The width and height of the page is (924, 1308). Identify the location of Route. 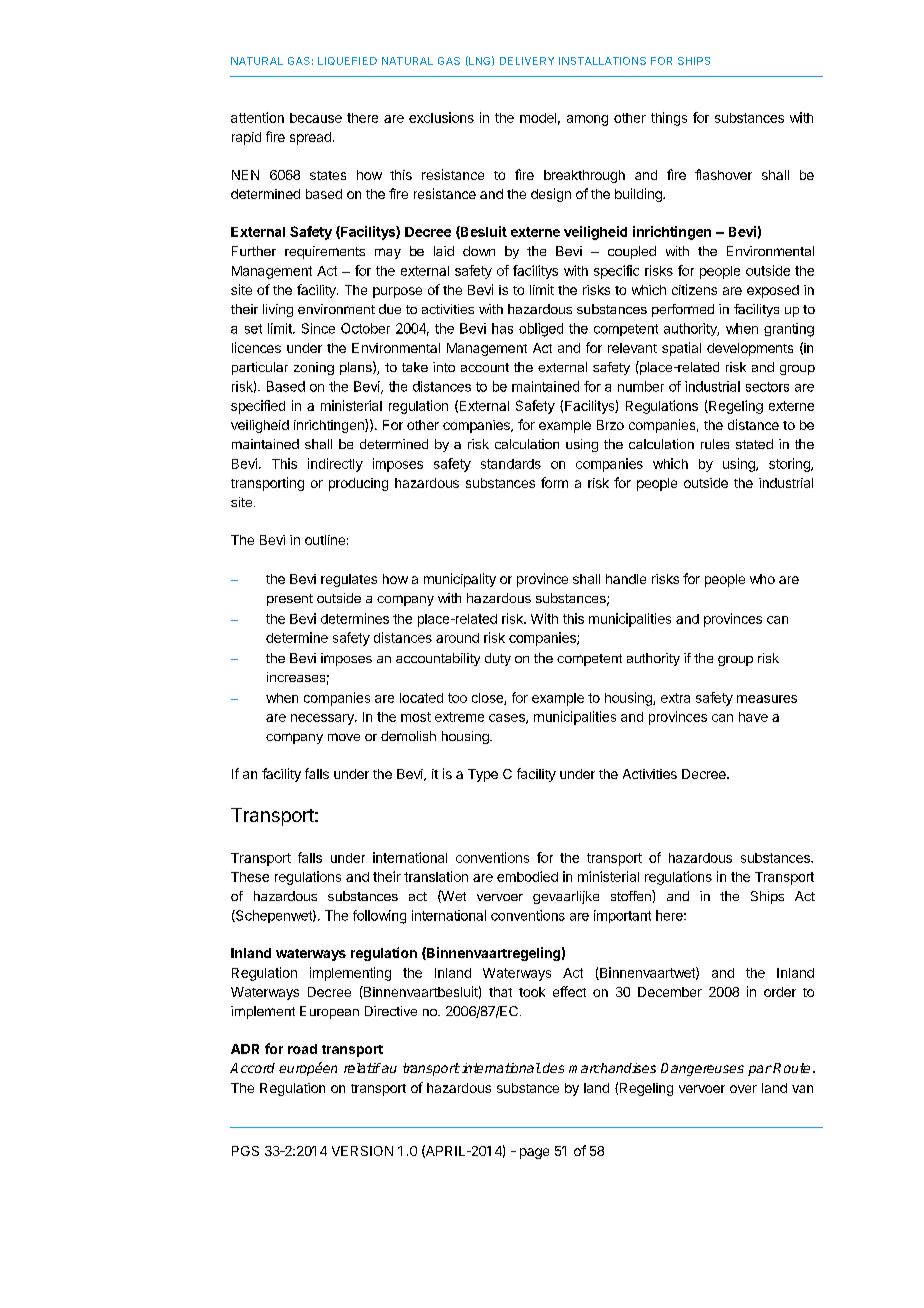
(791, 1068).
